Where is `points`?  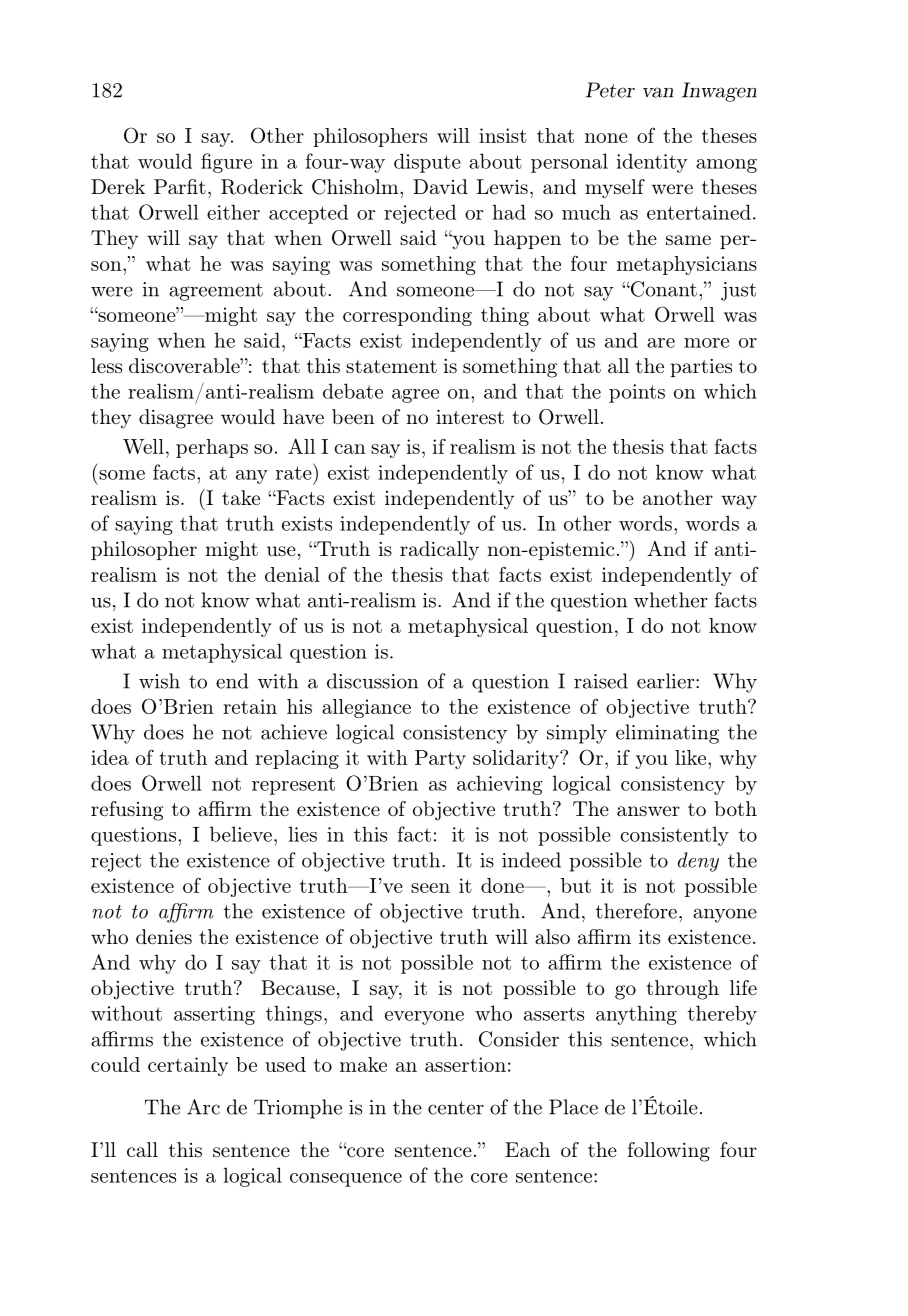 points is located at coordinates (637, 393).
